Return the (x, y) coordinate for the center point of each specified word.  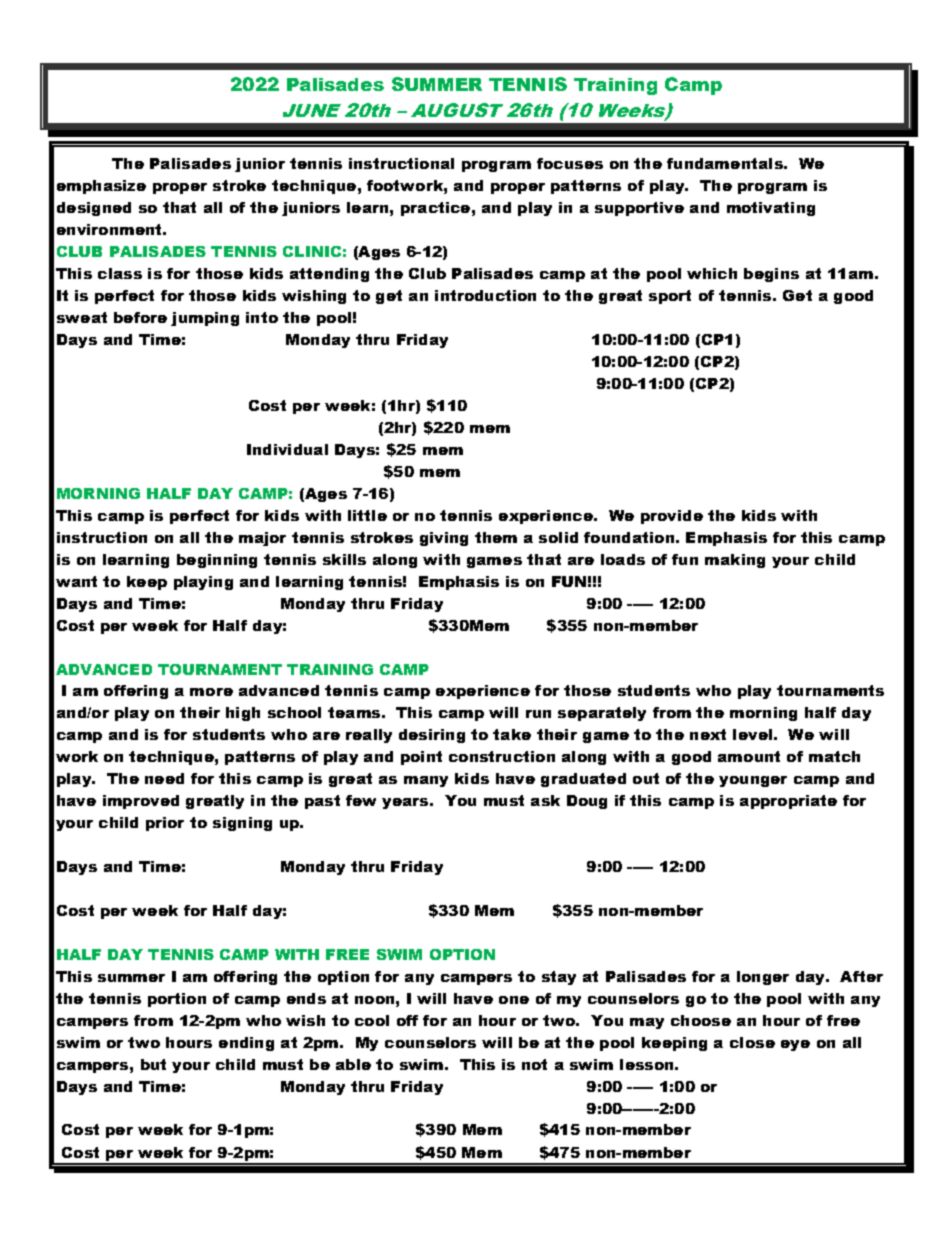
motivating (771, 209)
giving (444, 539)
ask (545, 800)
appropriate (788, 802)
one (514, 1000)
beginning (217, 561)
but (153, 1064)
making (735, 561)
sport (670, 297)
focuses (570, 163)
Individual (287, 449)
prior (165, 824)
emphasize (101, 187)
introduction (485, 295)
